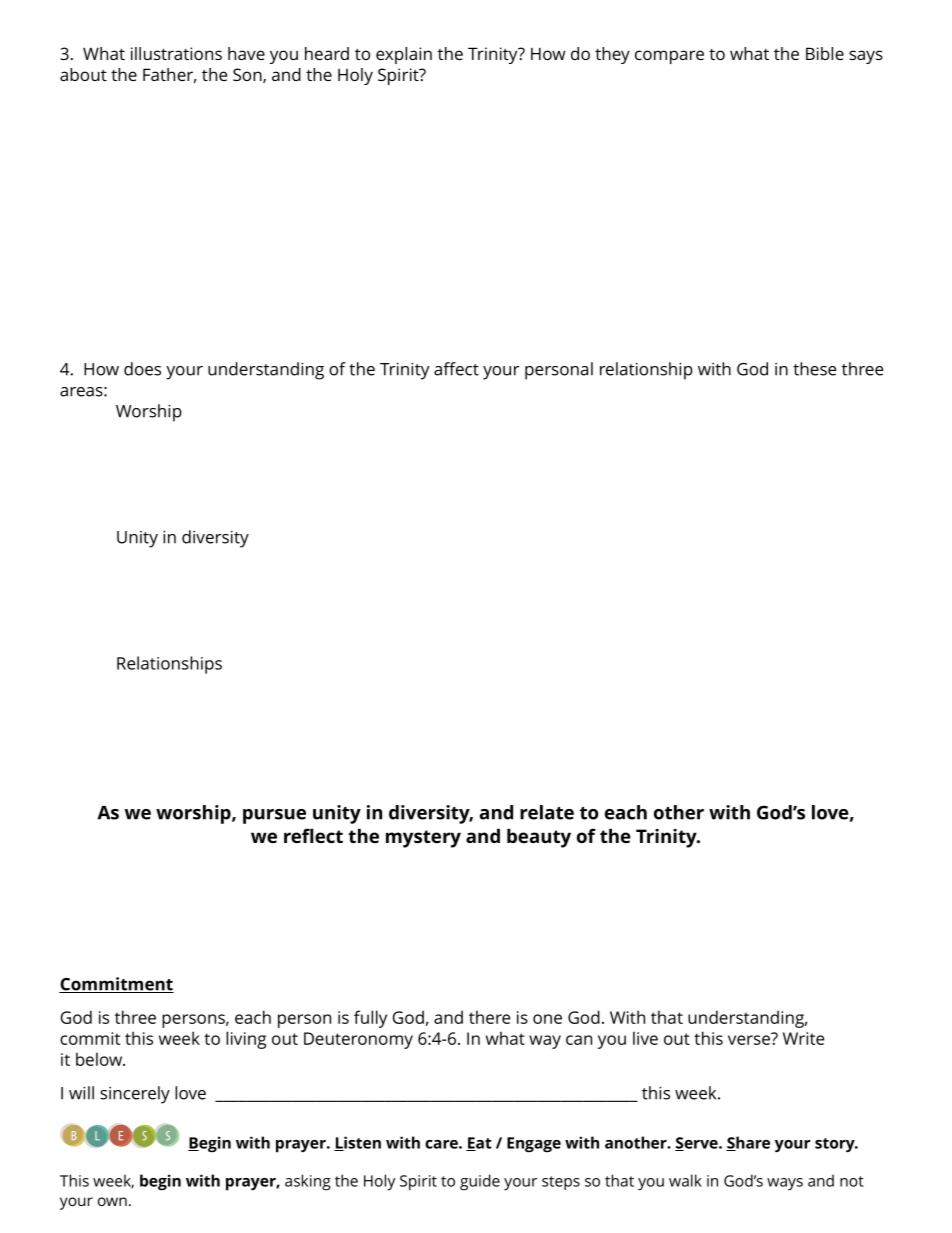 This image has width=952, height=1233. What do you see at coordinates (176, 53) in the image?
I see `illustrations` at bounding box center [176, 53].
